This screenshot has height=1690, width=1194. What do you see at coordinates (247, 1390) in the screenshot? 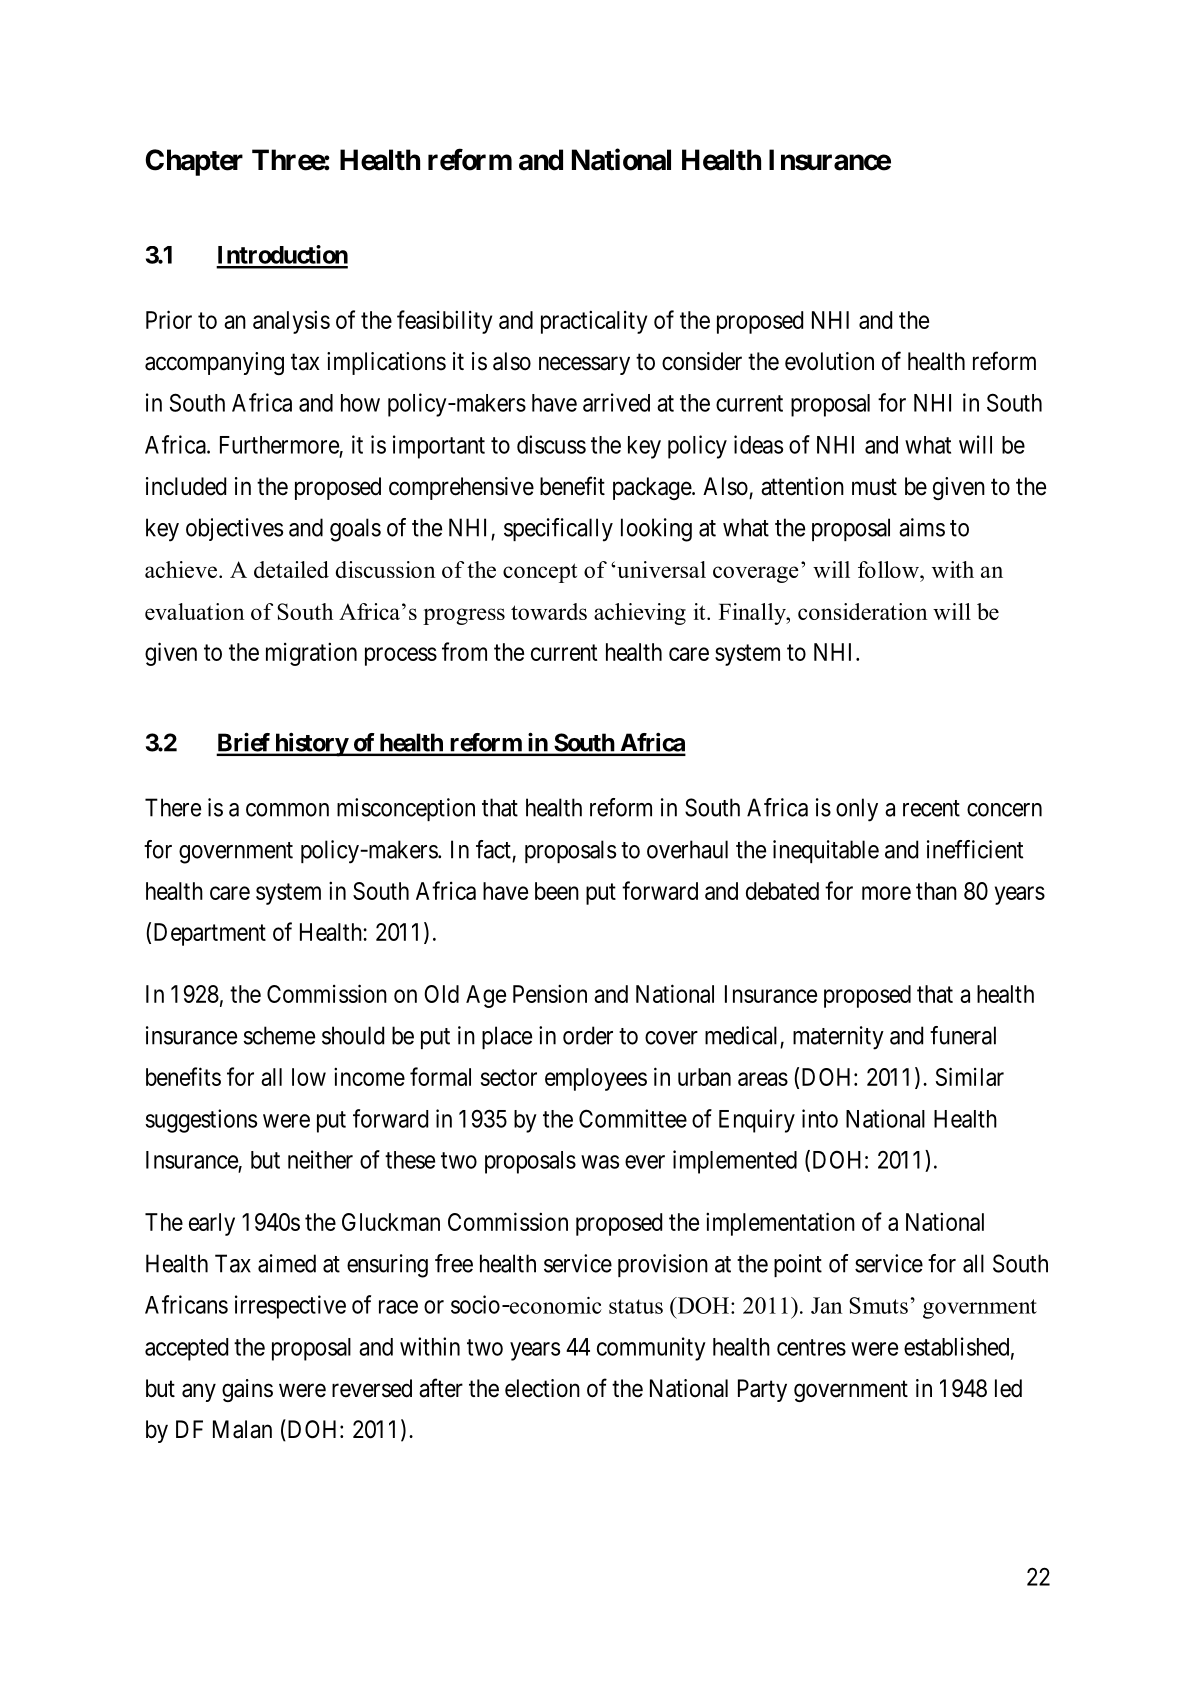
I see `gains` at bounding box center [247, 1390].
